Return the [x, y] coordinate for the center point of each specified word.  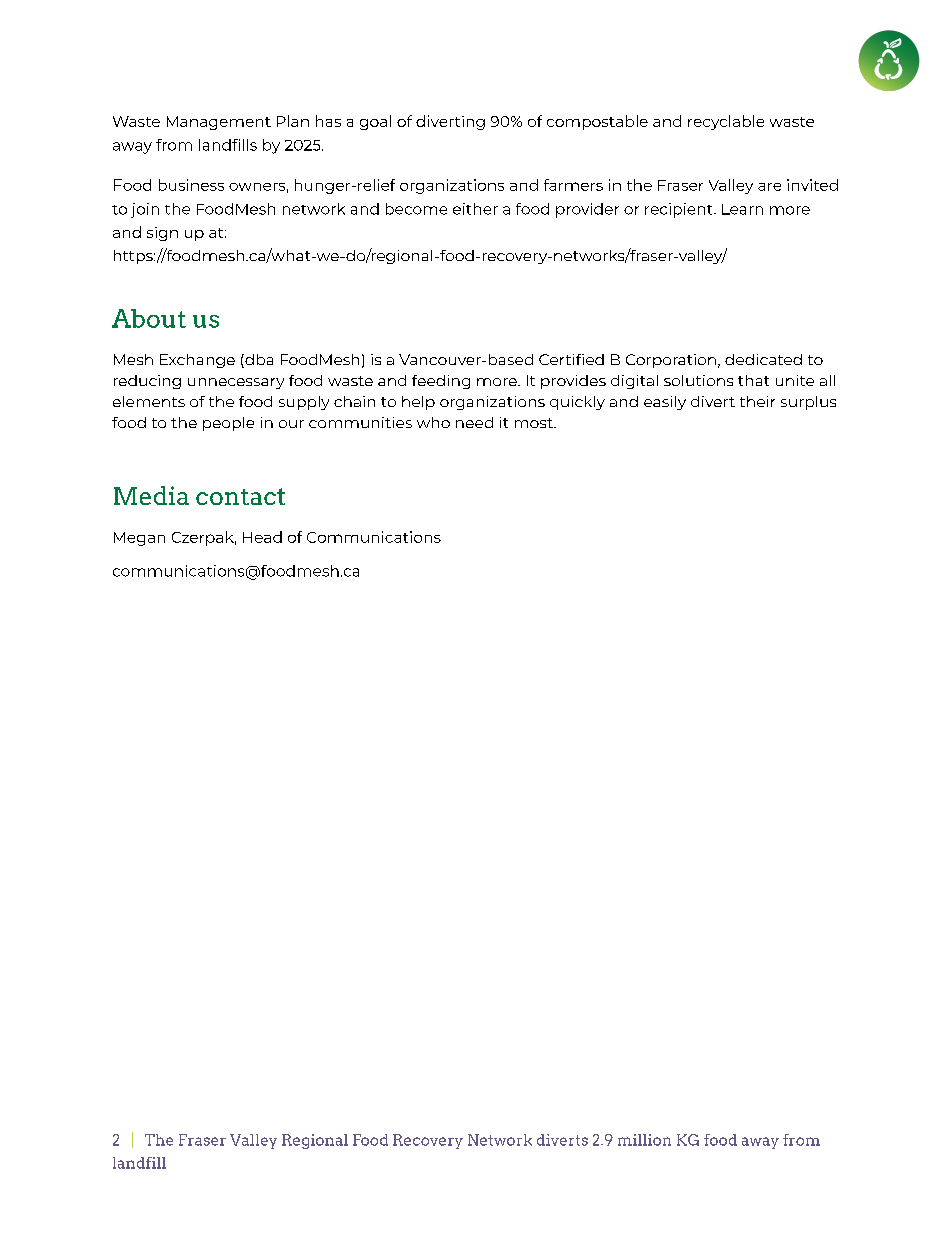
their [757, 401]
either [475, 209]
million [644, 1140]
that [753, 380]
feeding [441, 382]
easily [665, 403]
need [474, 422]
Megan [139, 539]
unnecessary [236, 383]
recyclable [726, 122]
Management [219, 123]
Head [262, 537]
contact [240, 496]
